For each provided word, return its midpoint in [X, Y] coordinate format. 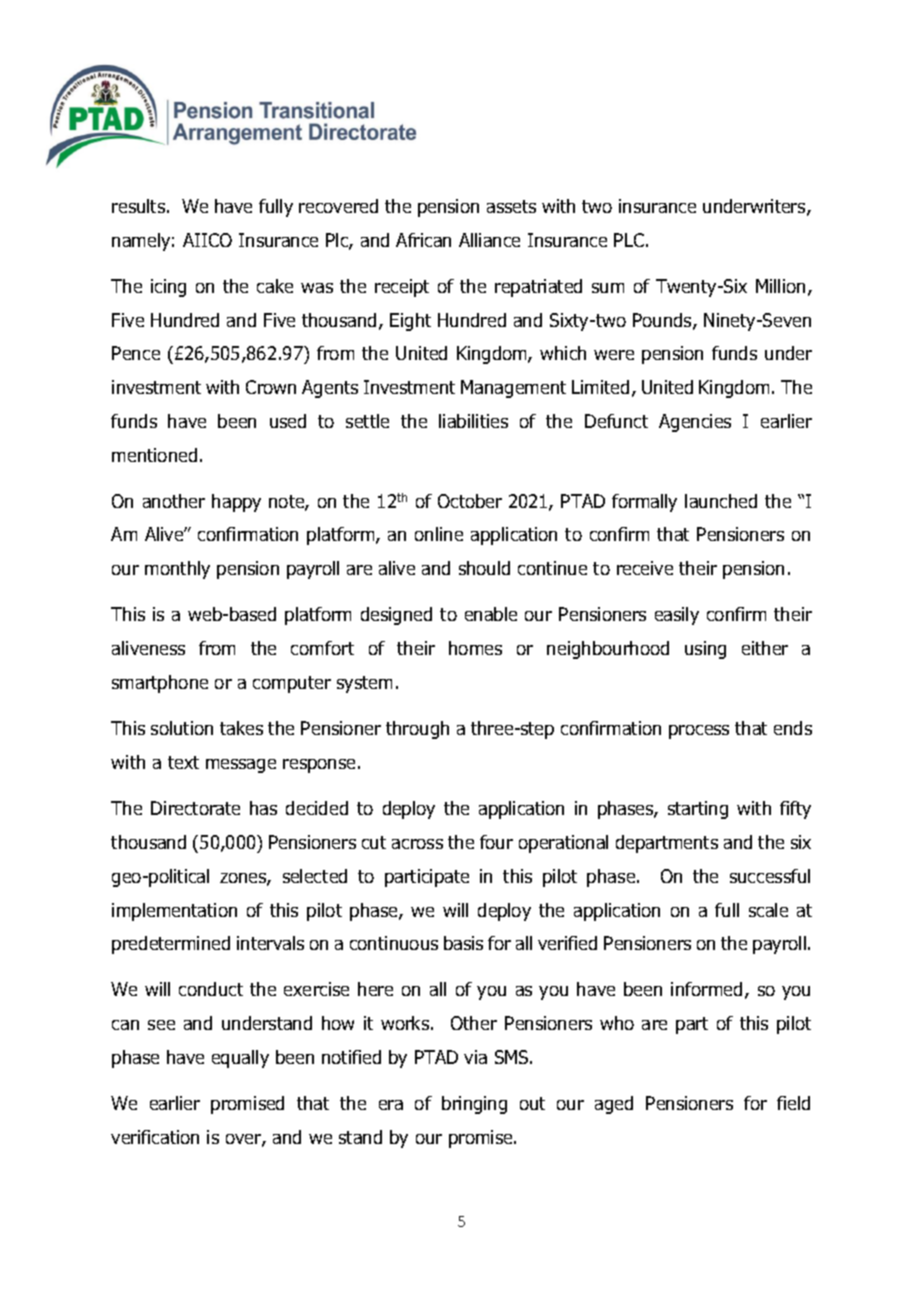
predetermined [171, 945]
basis [463, 943]
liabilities [473, 421]
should [484, 568]
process [699, 732]
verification [155, 1137]
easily [677, 616]
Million [780, 286]
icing [168, 288]
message [241, 766]
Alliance [489, 240]
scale [768, 910]
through [417, 730]
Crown [271, 387]
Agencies [695, 423]
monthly [177, 570]
